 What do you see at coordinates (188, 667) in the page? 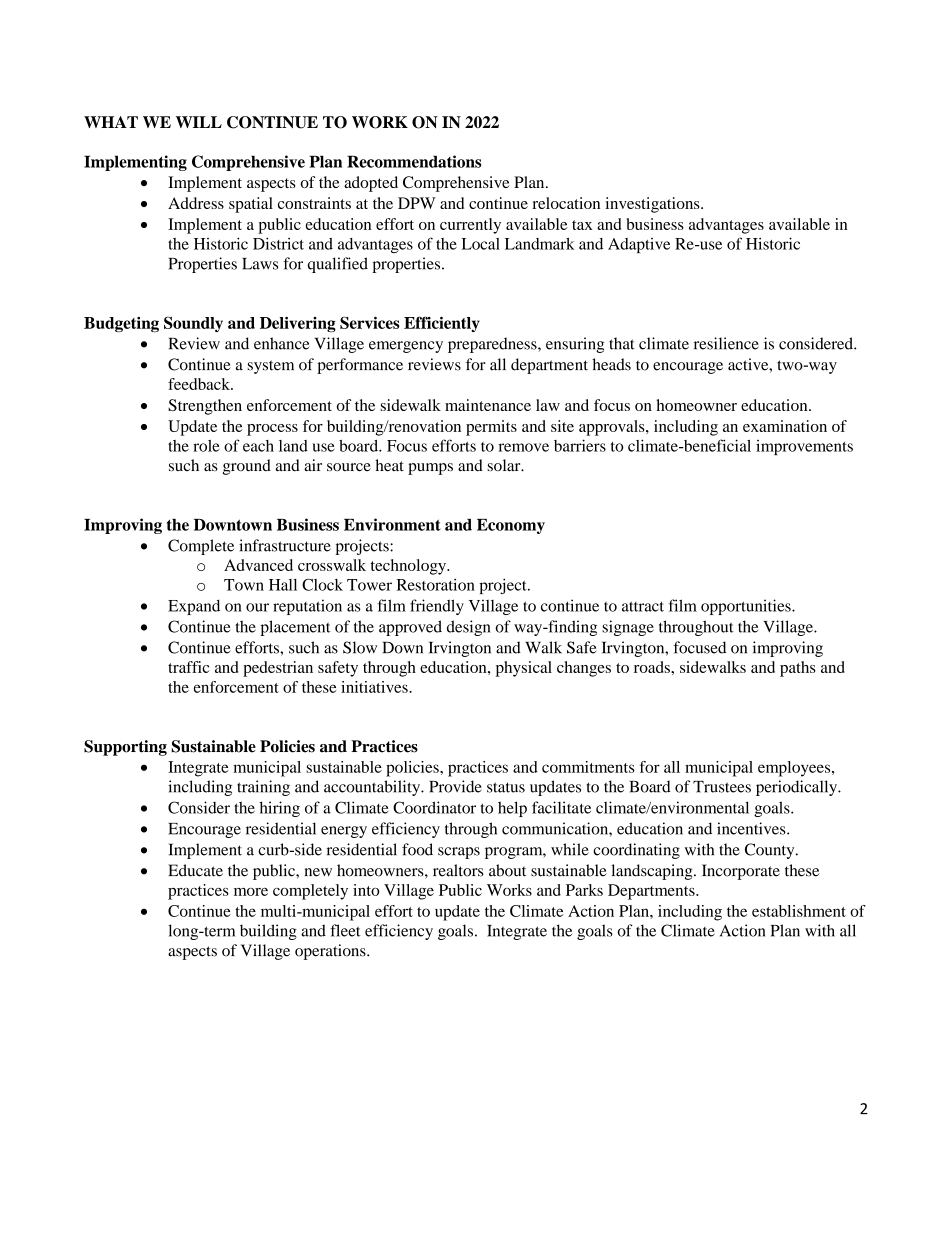
I see `traffic` at bounding box center [188, 667].
